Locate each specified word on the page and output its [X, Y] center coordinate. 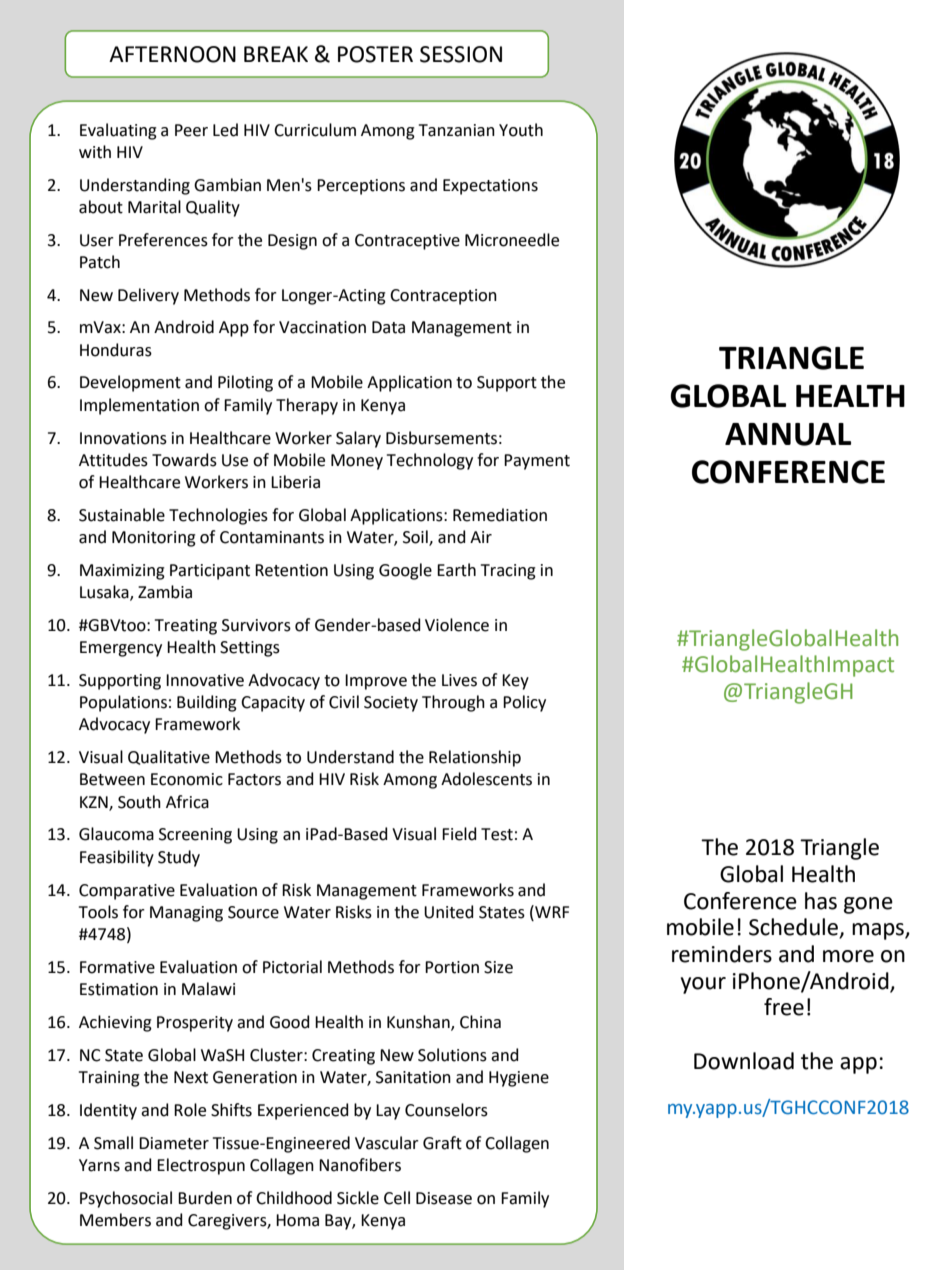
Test [497, 834]
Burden [205, 1198]
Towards [184, 460]
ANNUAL [788, 434]
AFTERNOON [172, 54]
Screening [195, 836]
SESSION [461, 54]
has [821, 901]
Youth [521, 130]
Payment [537, 462]
